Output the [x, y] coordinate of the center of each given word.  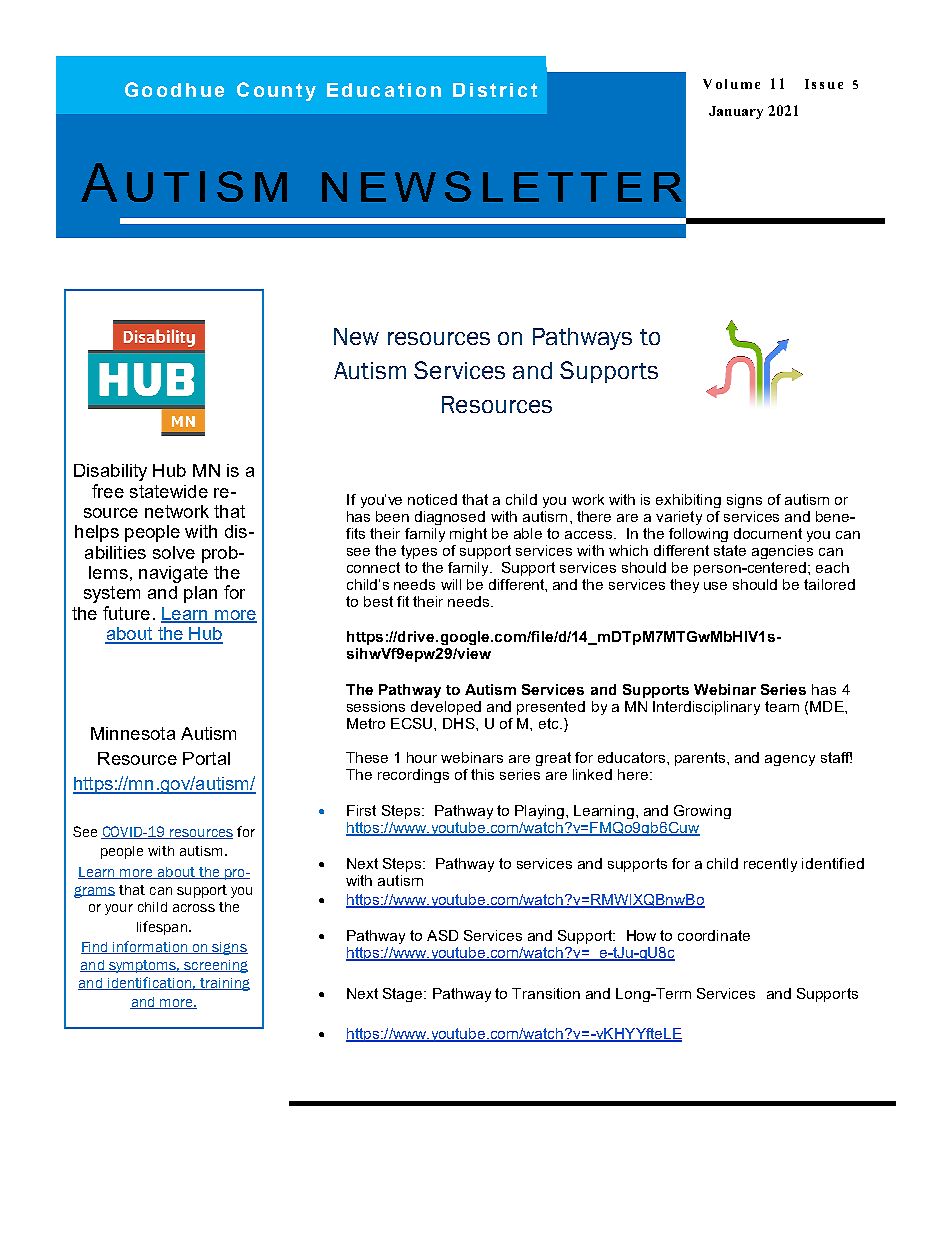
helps [97, 533]
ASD [442, 935]
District [495, 90]
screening [215, 966]
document [768, 533]
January [736, 112]
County [276, 91]
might [468, 535]
